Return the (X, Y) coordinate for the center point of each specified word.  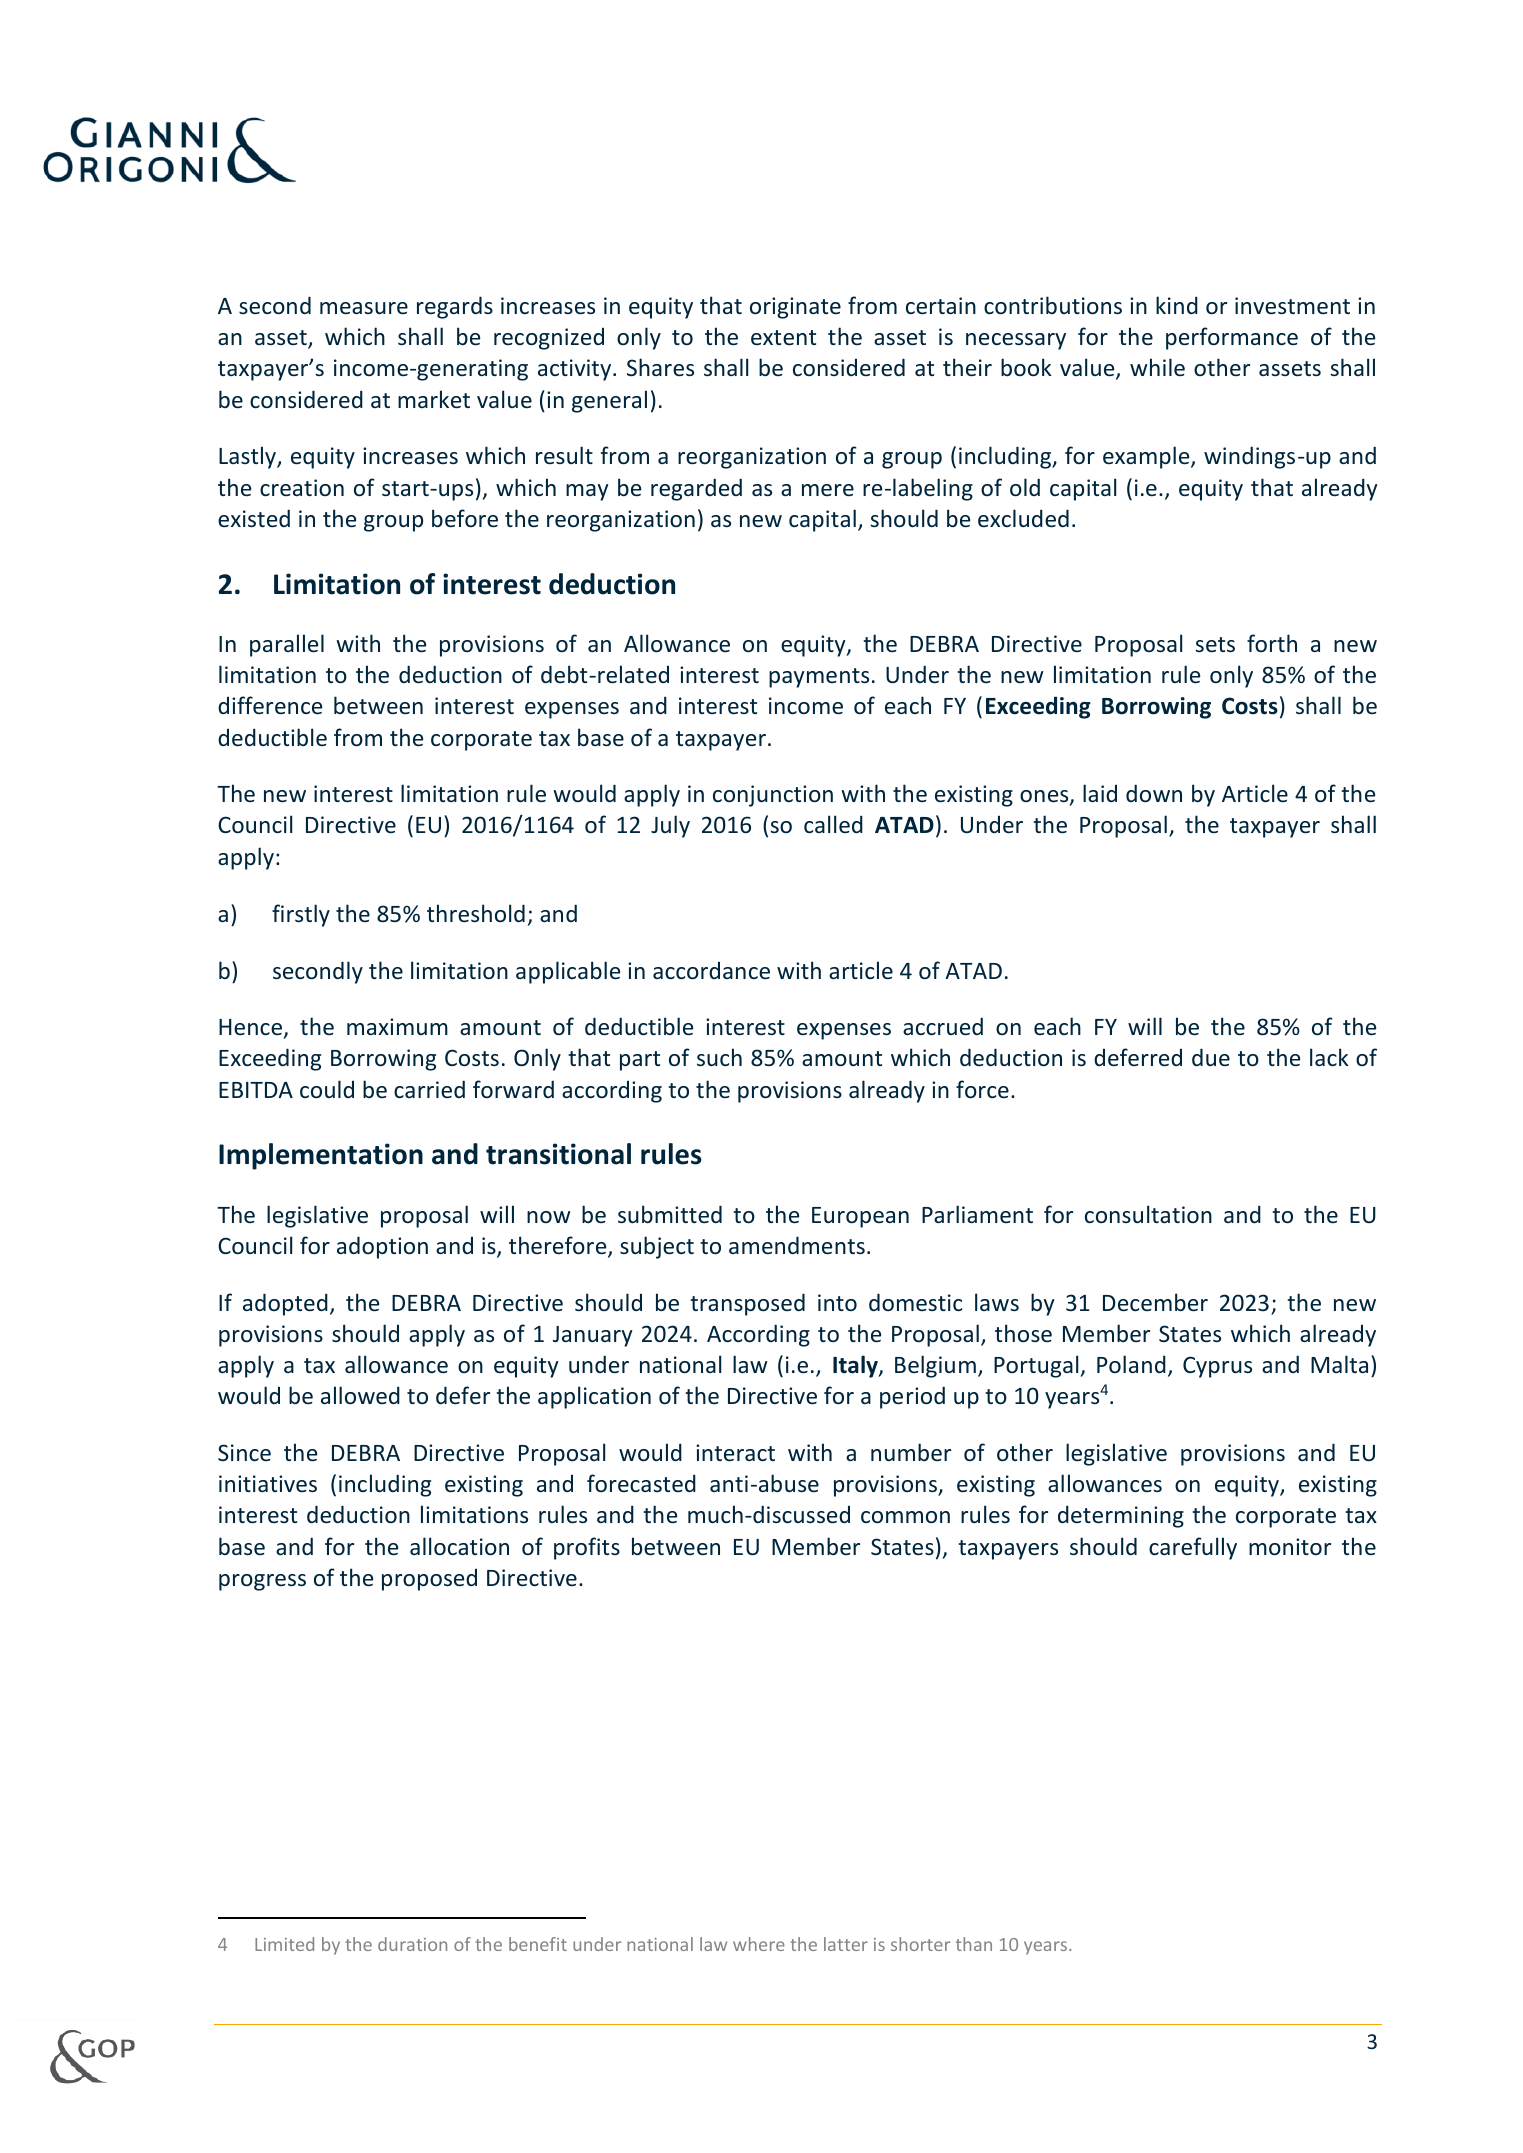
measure (364, 308)
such (719, 1057)
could (327, 1089)
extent (783, 337)
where (759, 1944)
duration (412, 1944)
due (1211, 1057)
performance (1232, 338)
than (974, 1944)
